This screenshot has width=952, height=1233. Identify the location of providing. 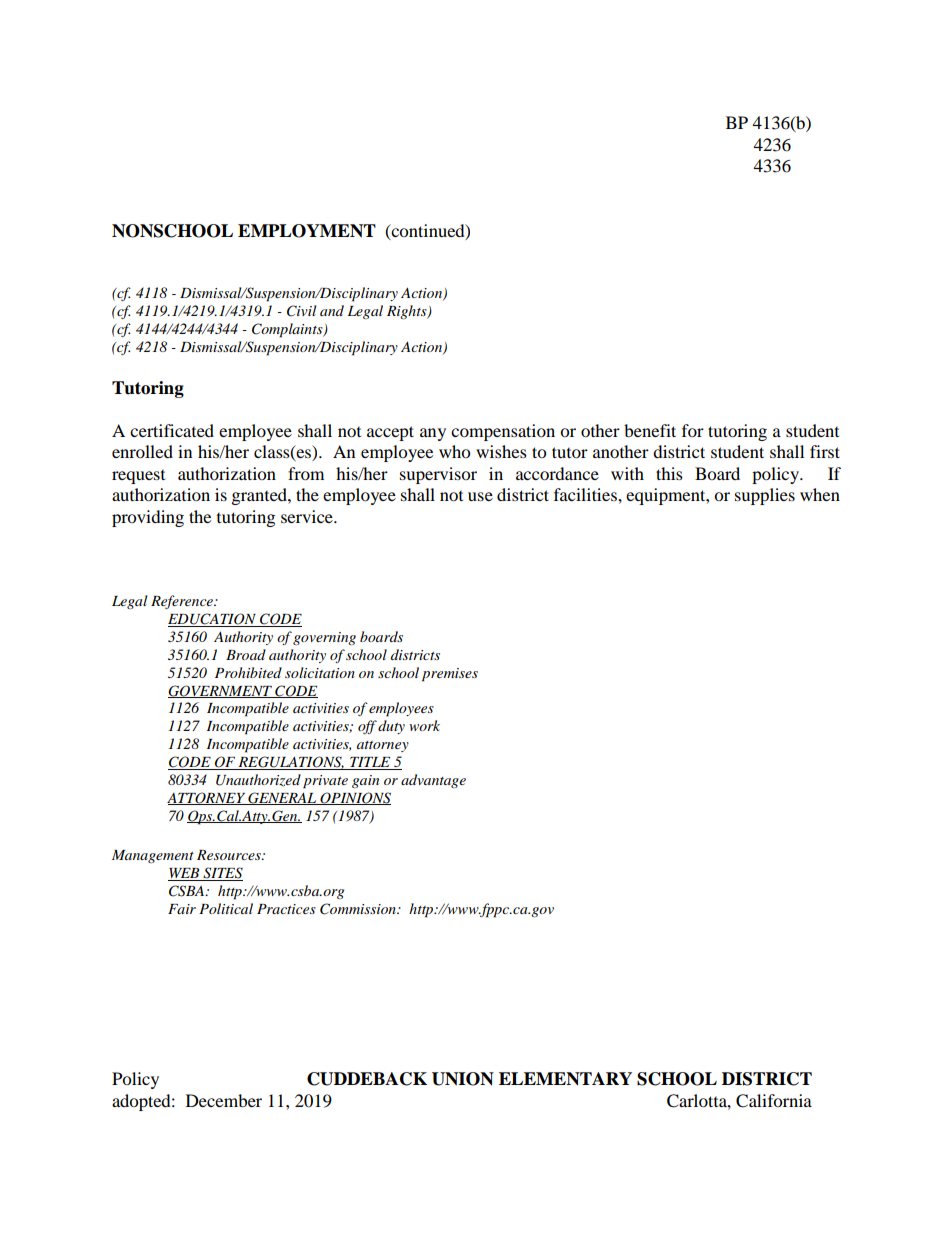
(148, 518).
